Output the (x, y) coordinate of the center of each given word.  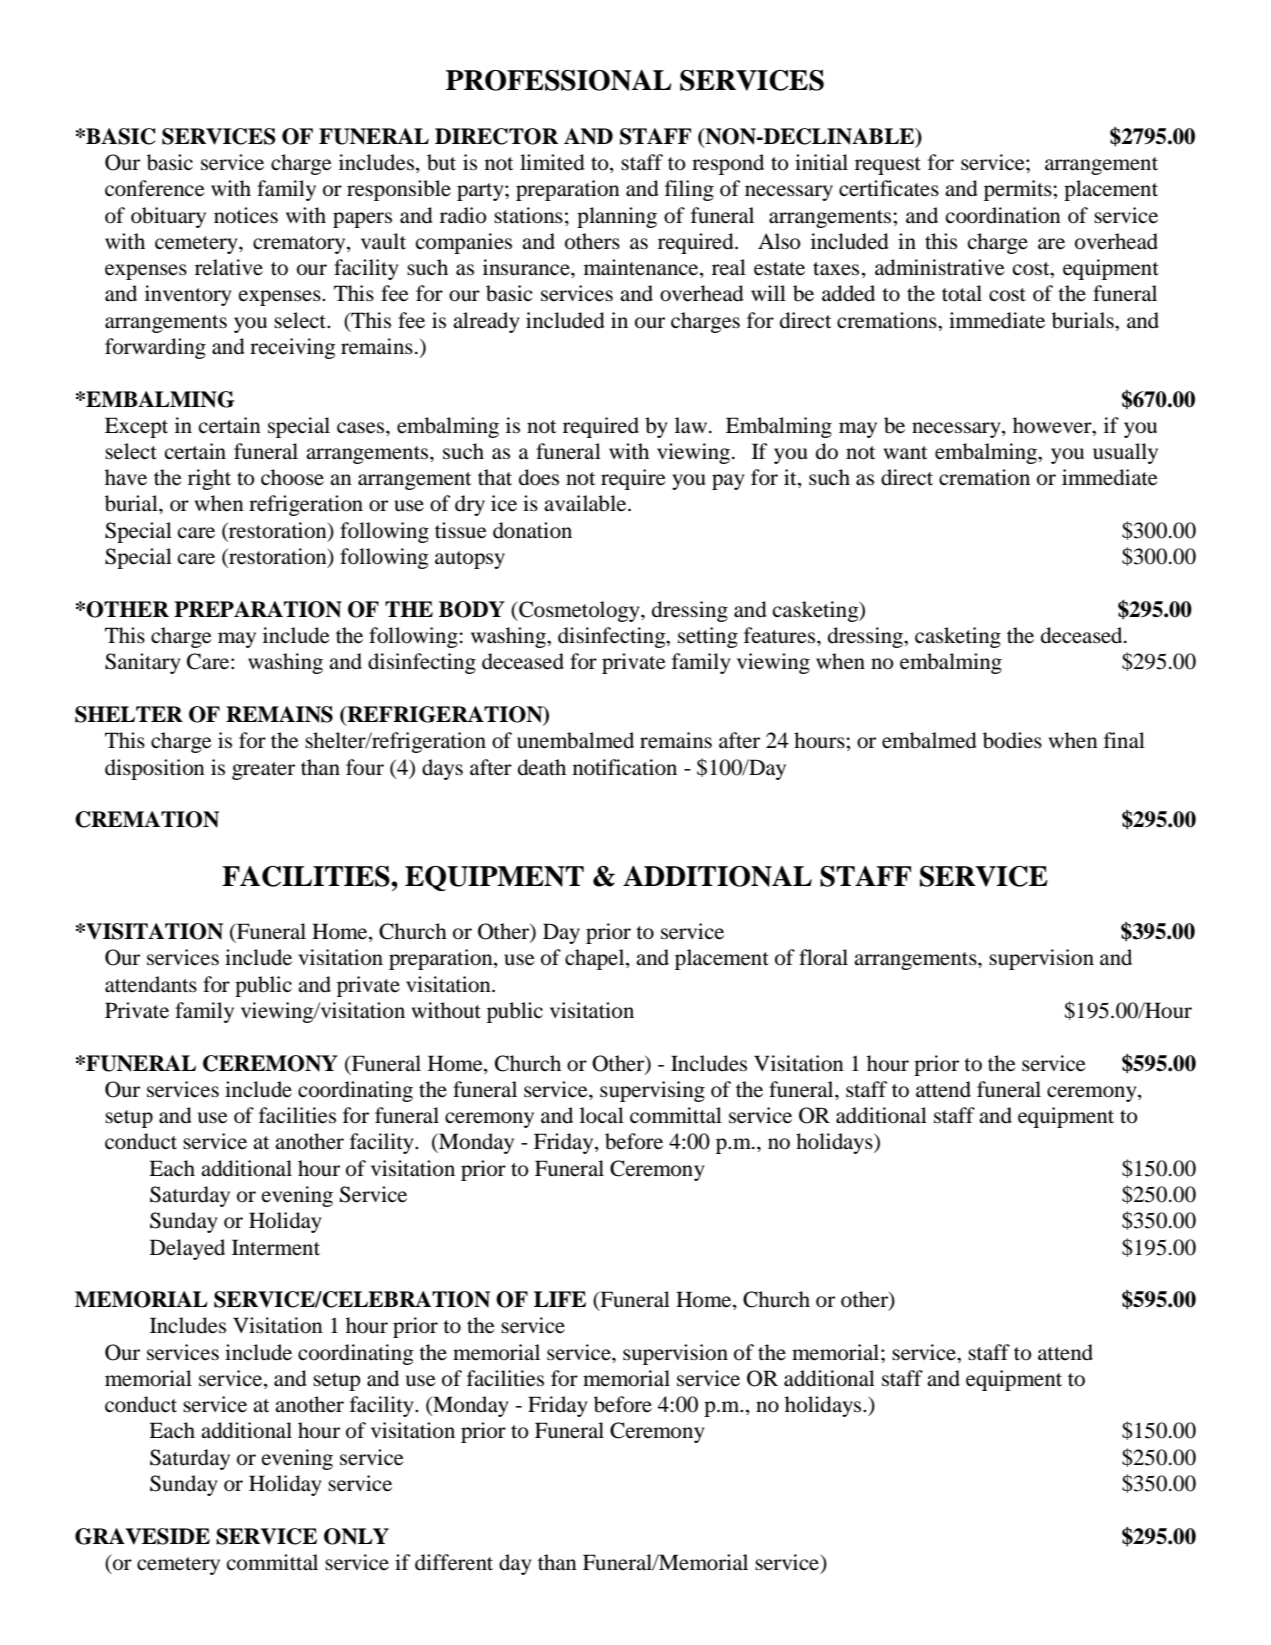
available (586, 503)
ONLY (356, 1536)
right (209, 479)
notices (246, 215)
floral (823, 957)
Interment (276, 1247)
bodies (1012, 740)
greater (263, 771)
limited (552, 162)
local (602, 1115)
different (454, 1562)
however (1053, 425)
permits (1019, 190)
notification (625, 767)
